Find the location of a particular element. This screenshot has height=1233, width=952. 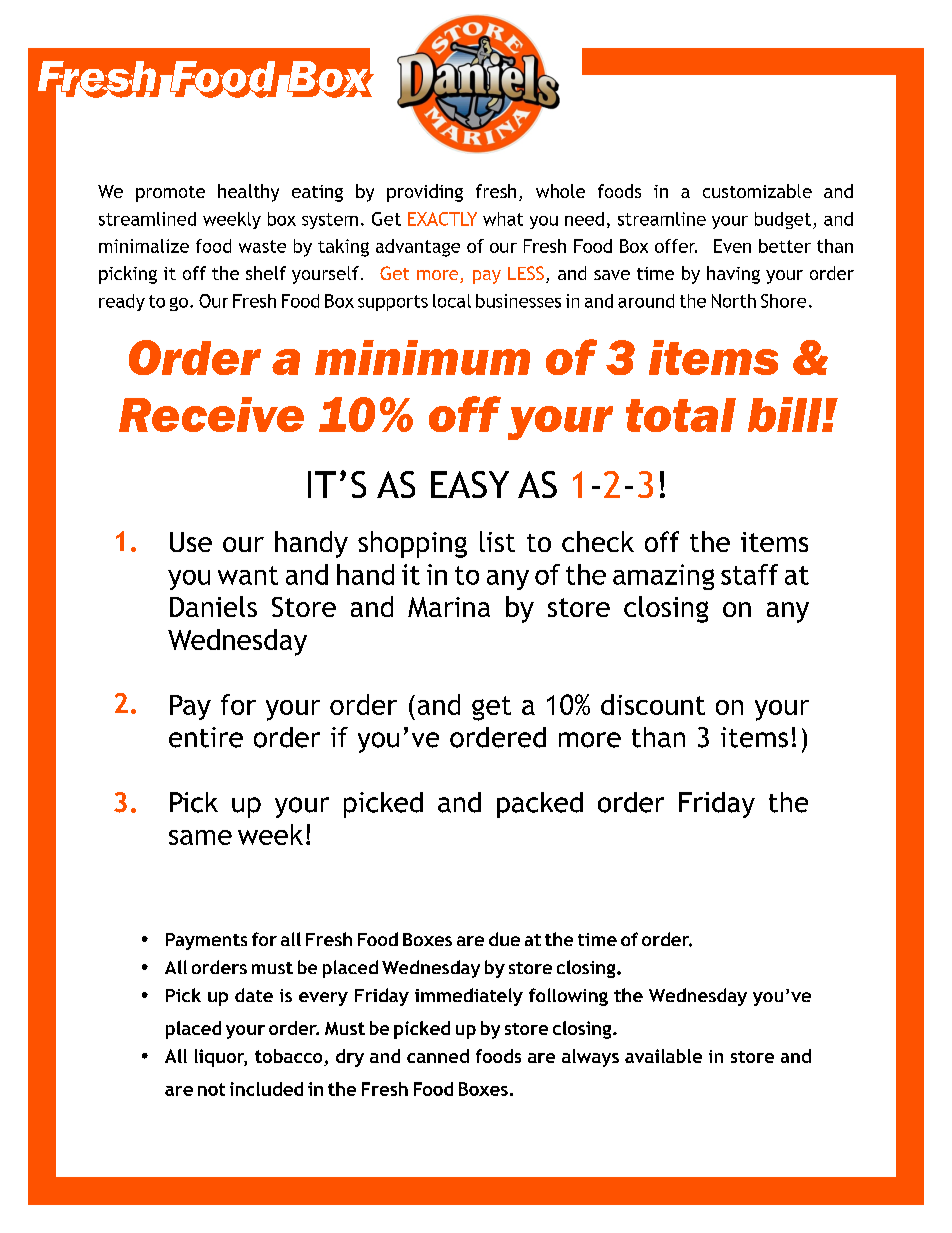

promote is located at coordinates (170, 194).
